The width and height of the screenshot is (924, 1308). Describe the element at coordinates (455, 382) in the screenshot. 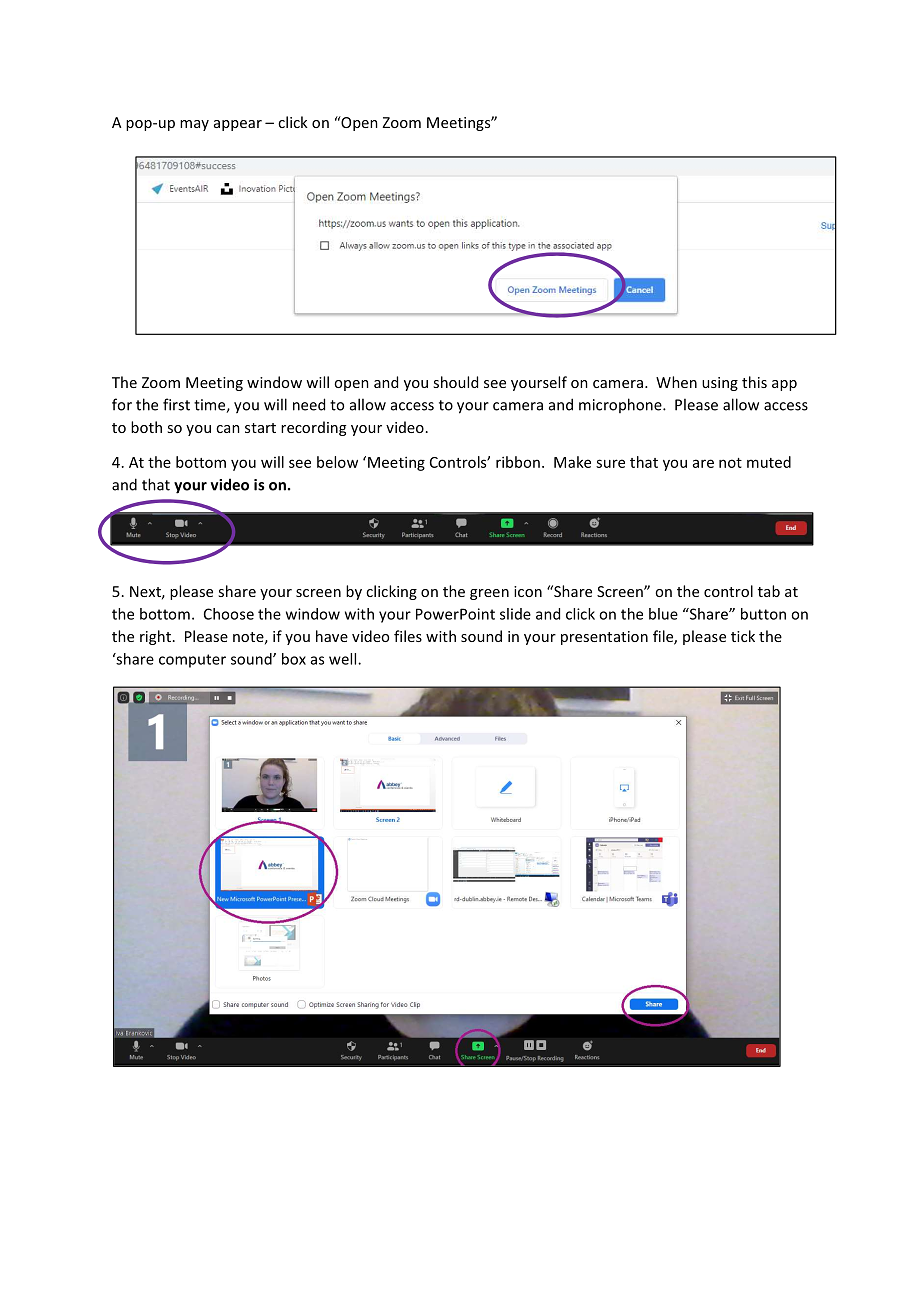

I see `should` at that location.
